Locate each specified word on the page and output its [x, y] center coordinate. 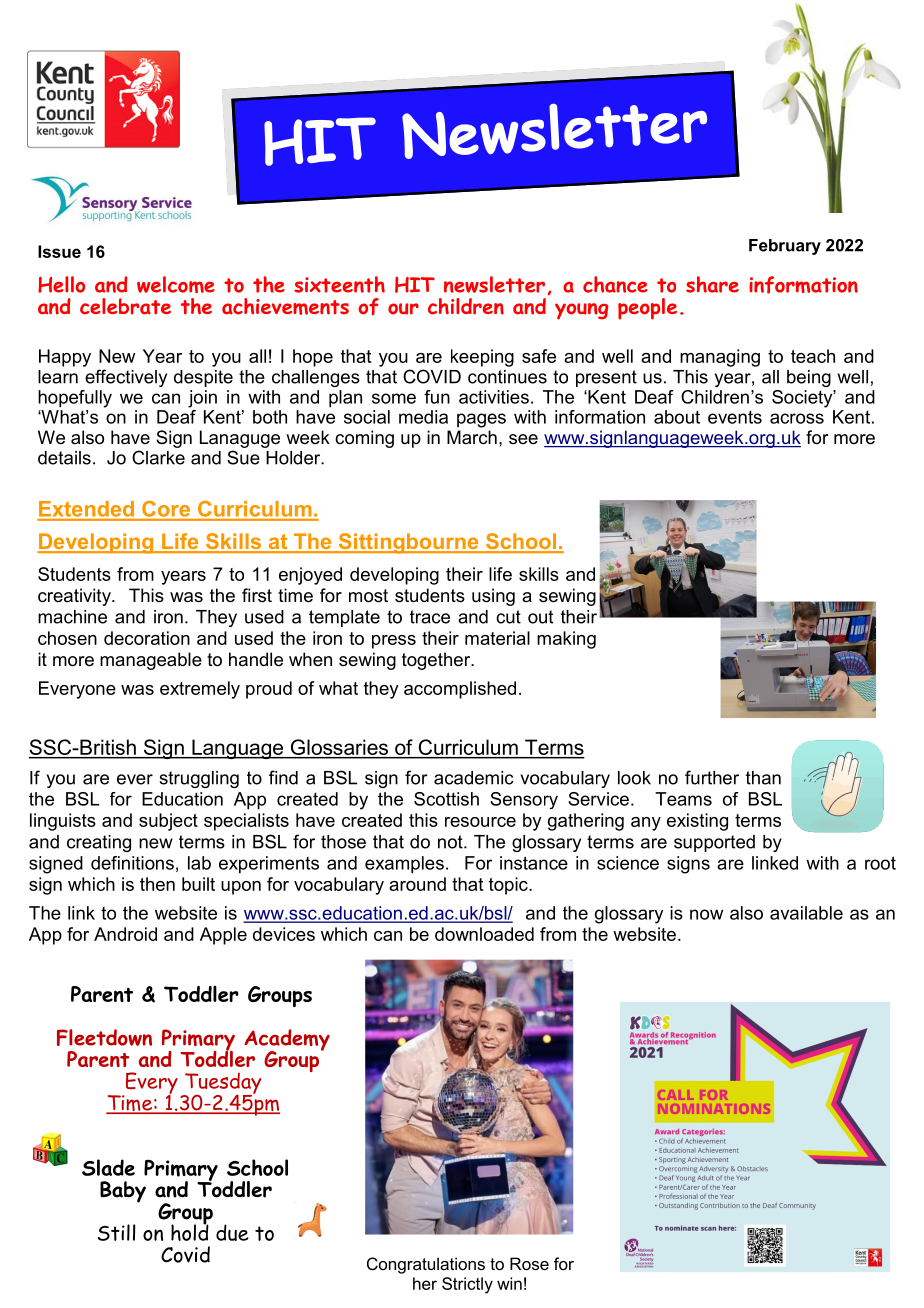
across [797, 418]
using [493, 597]
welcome [176, 284]
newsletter [494, 284]
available [806, 913]
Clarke [158, 457]
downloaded [484, 934]
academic [474, 778]
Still [117, 1232]
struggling [199, 779]
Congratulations [426, 1265]
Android [125, 934]
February [785, 247]
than [763, 778]
